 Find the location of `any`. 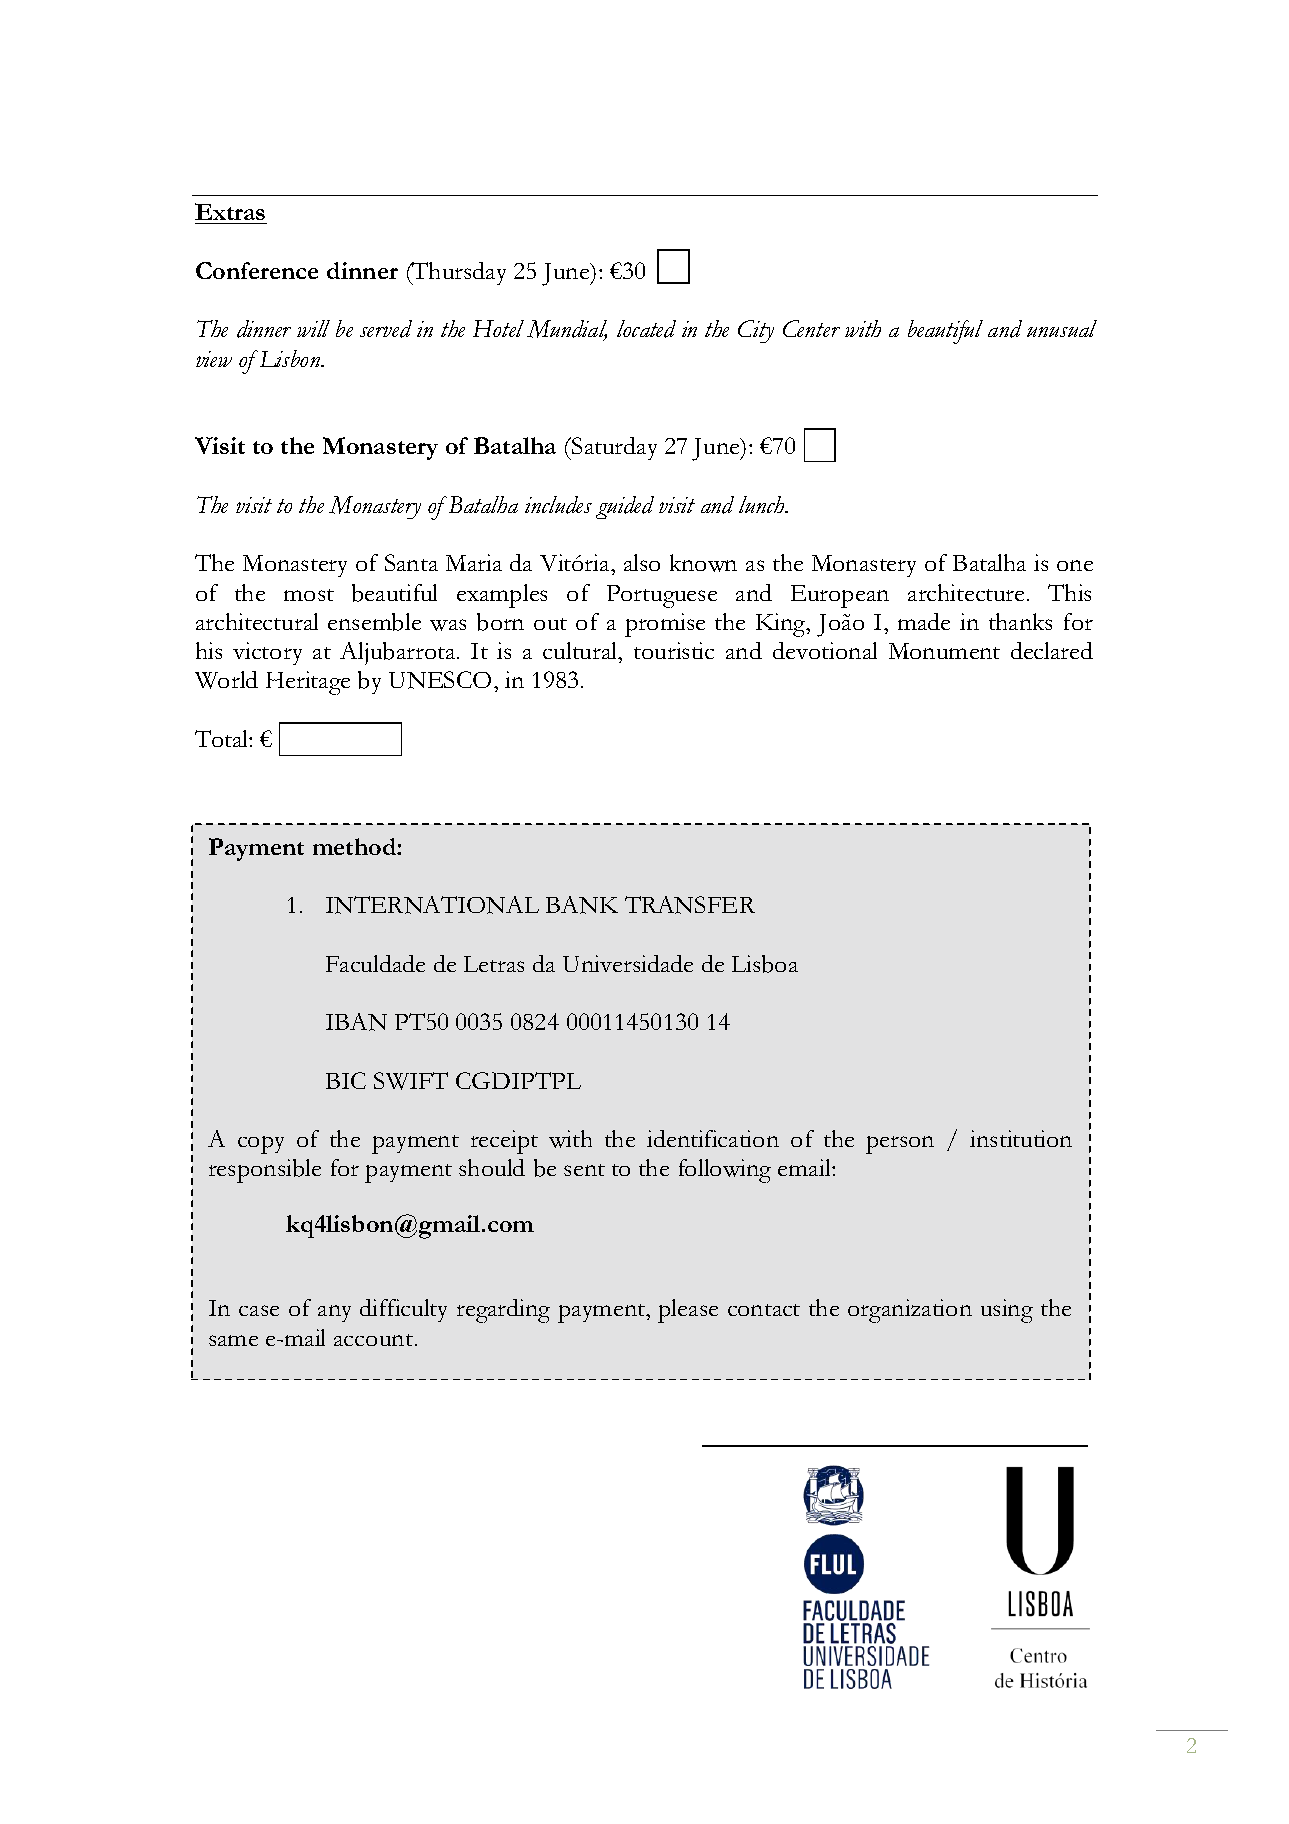

any is located at coordinates (334, 1313).
